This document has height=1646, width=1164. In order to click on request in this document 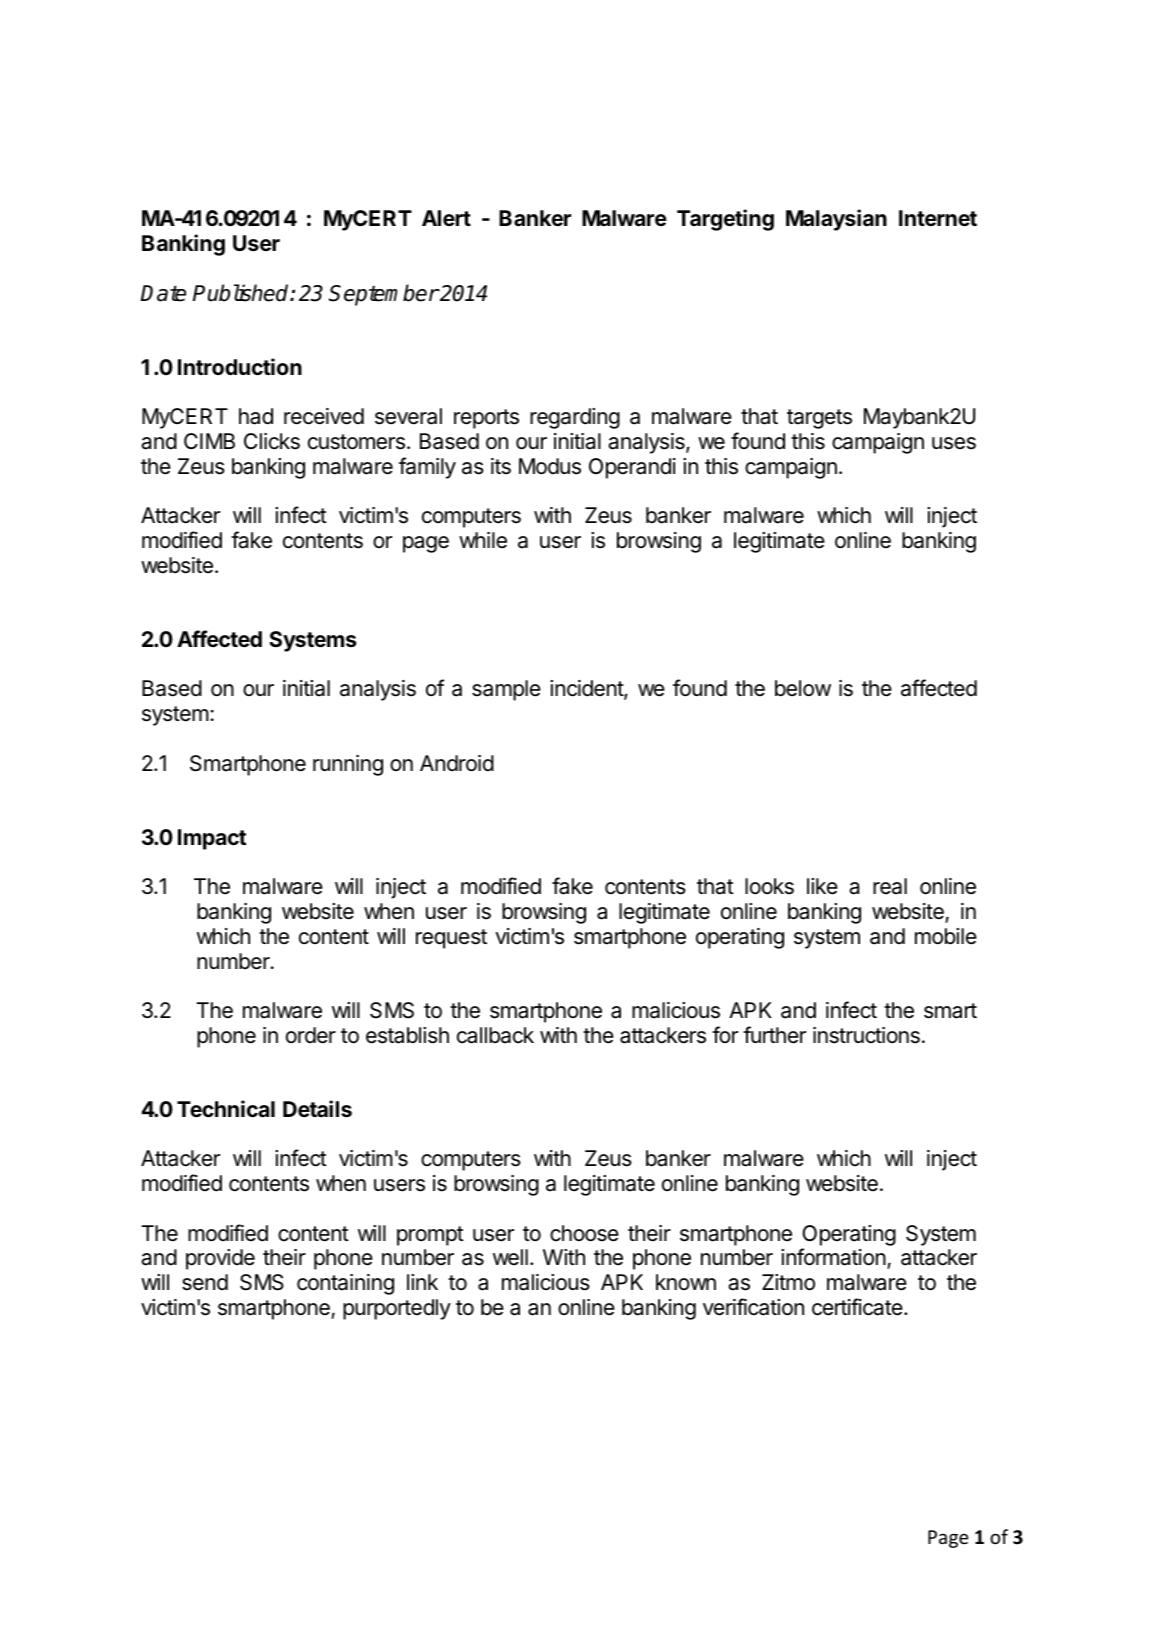, I will do `click(451, 939)`.
